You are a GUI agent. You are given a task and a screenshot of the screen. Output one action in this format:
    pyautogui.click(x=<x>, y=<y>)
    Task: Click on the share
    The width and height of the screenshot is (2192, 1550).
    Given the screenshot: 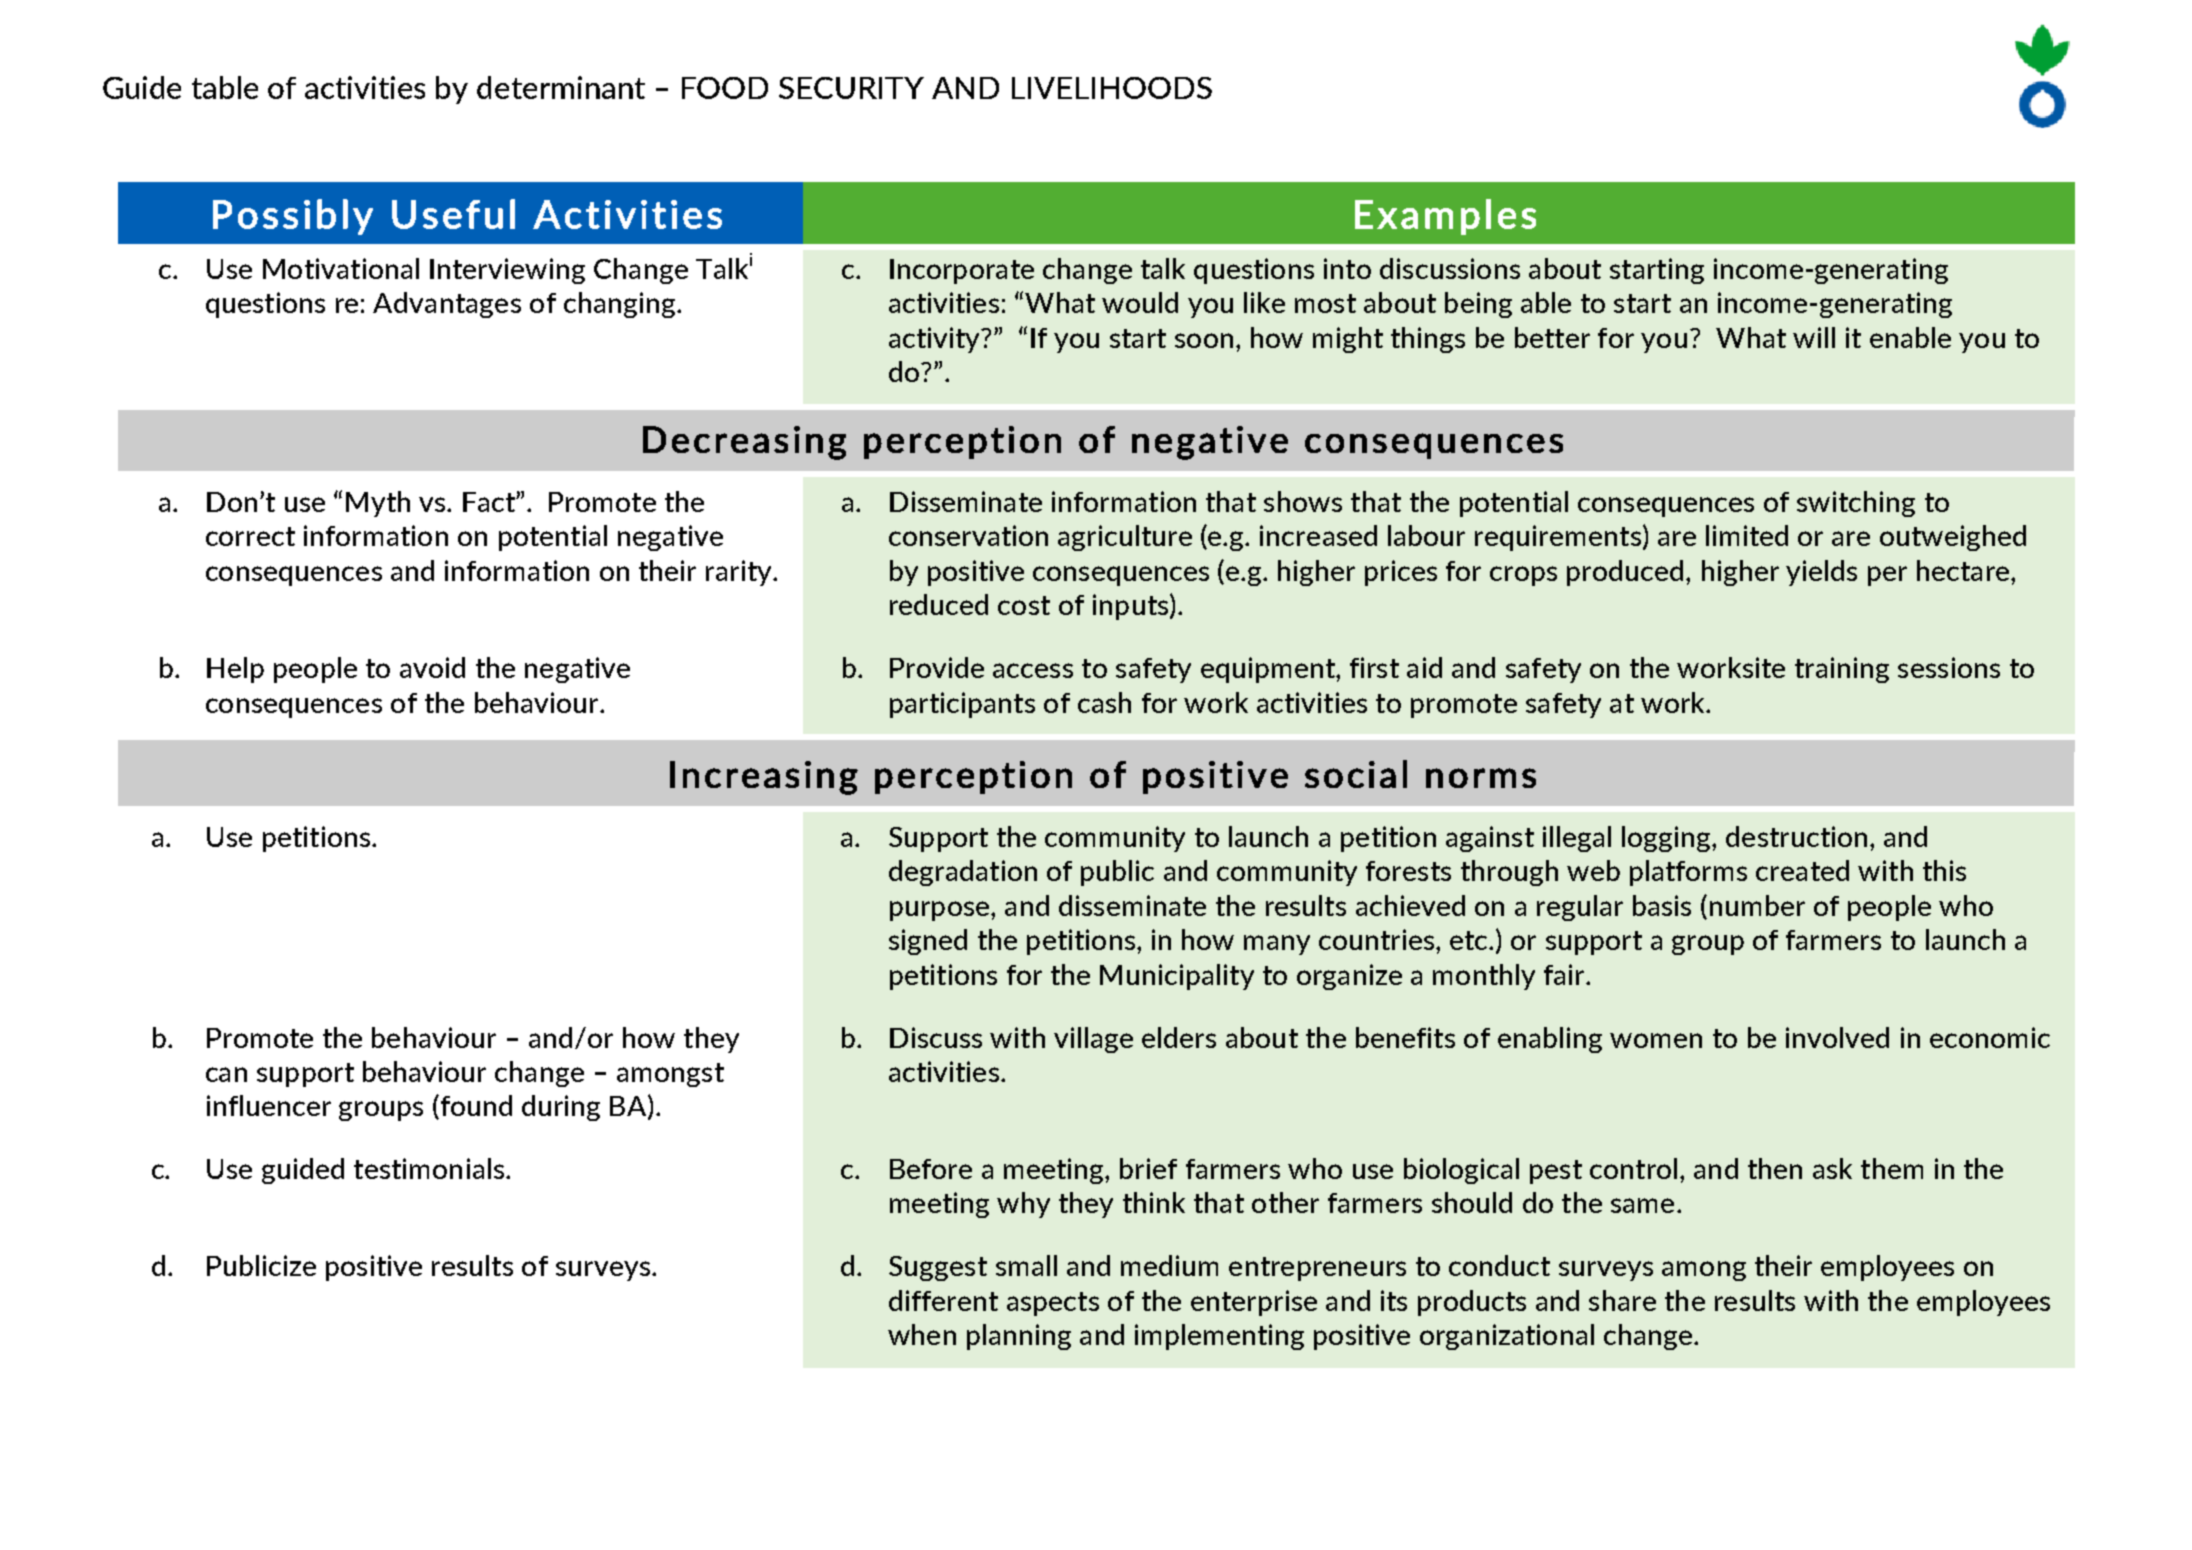 What is the action you would take?
    pyautogui.click(x=1622, y=1300)
